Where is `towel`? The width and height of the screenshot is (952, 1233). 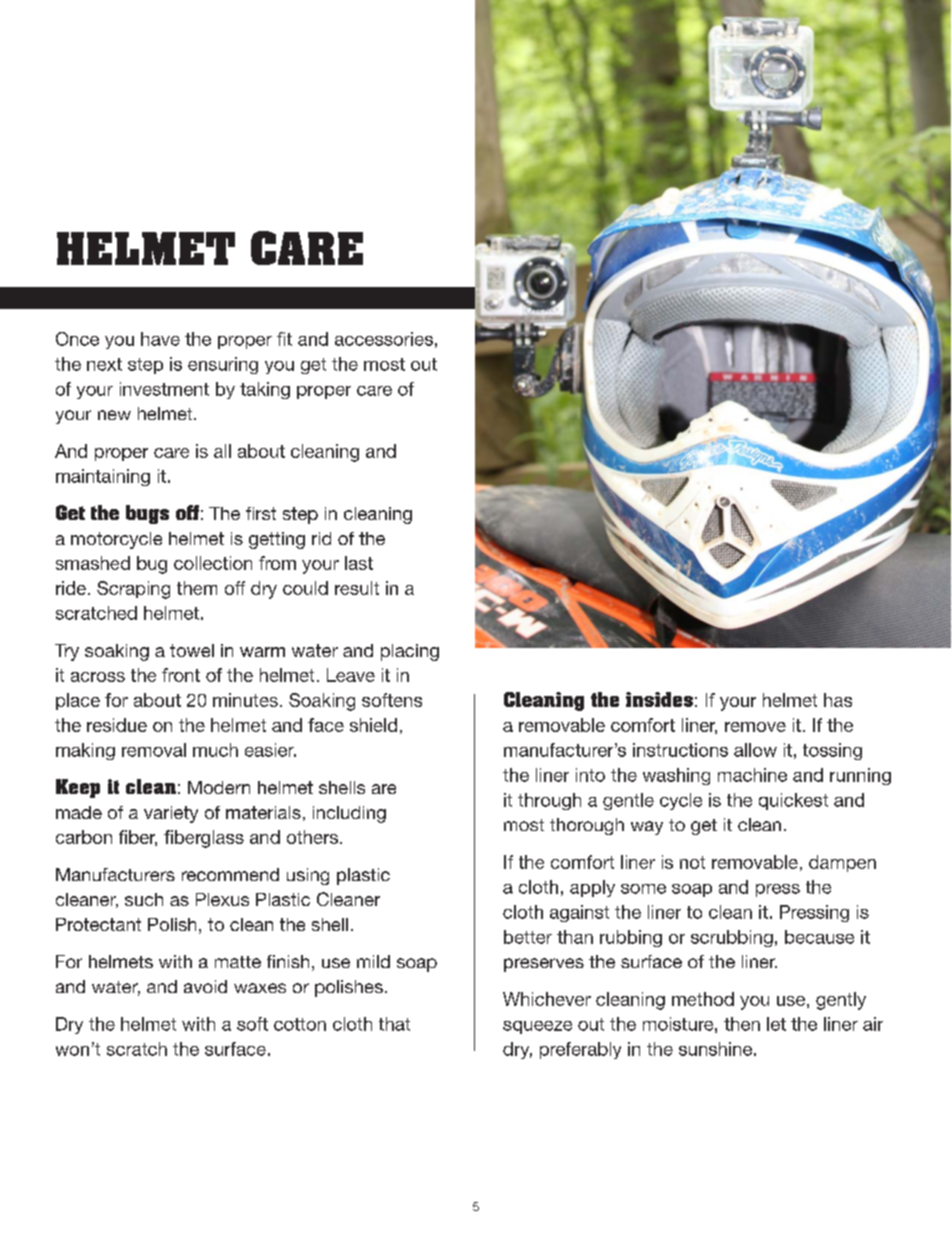
towel is located at coordinates (192, 650).
